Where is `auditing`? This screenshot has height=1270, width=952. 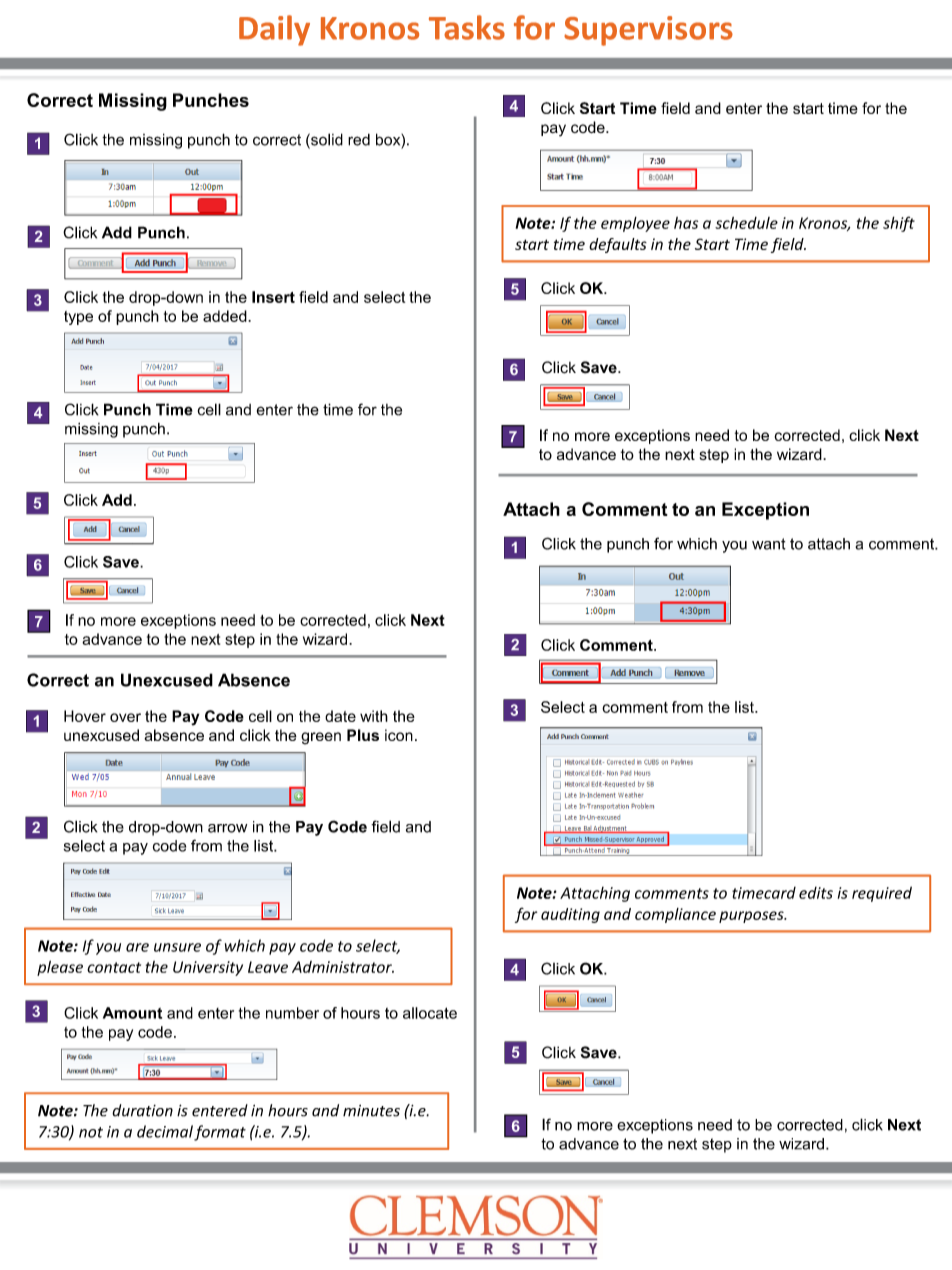
auditing is located at coordinates (570, 915).
